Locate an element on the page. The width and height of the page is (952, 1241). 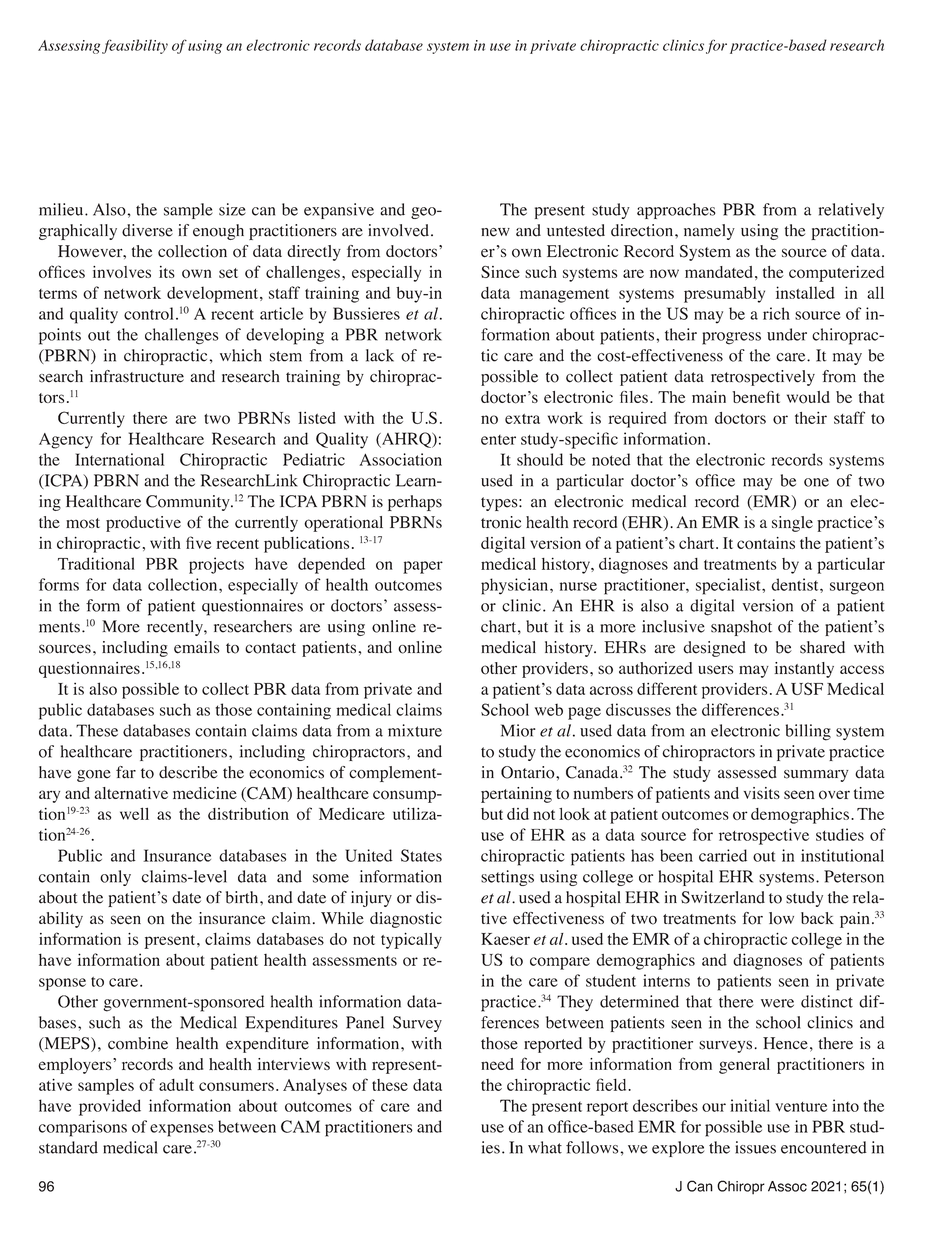
pertaining is located at coordinates (516, 795).
